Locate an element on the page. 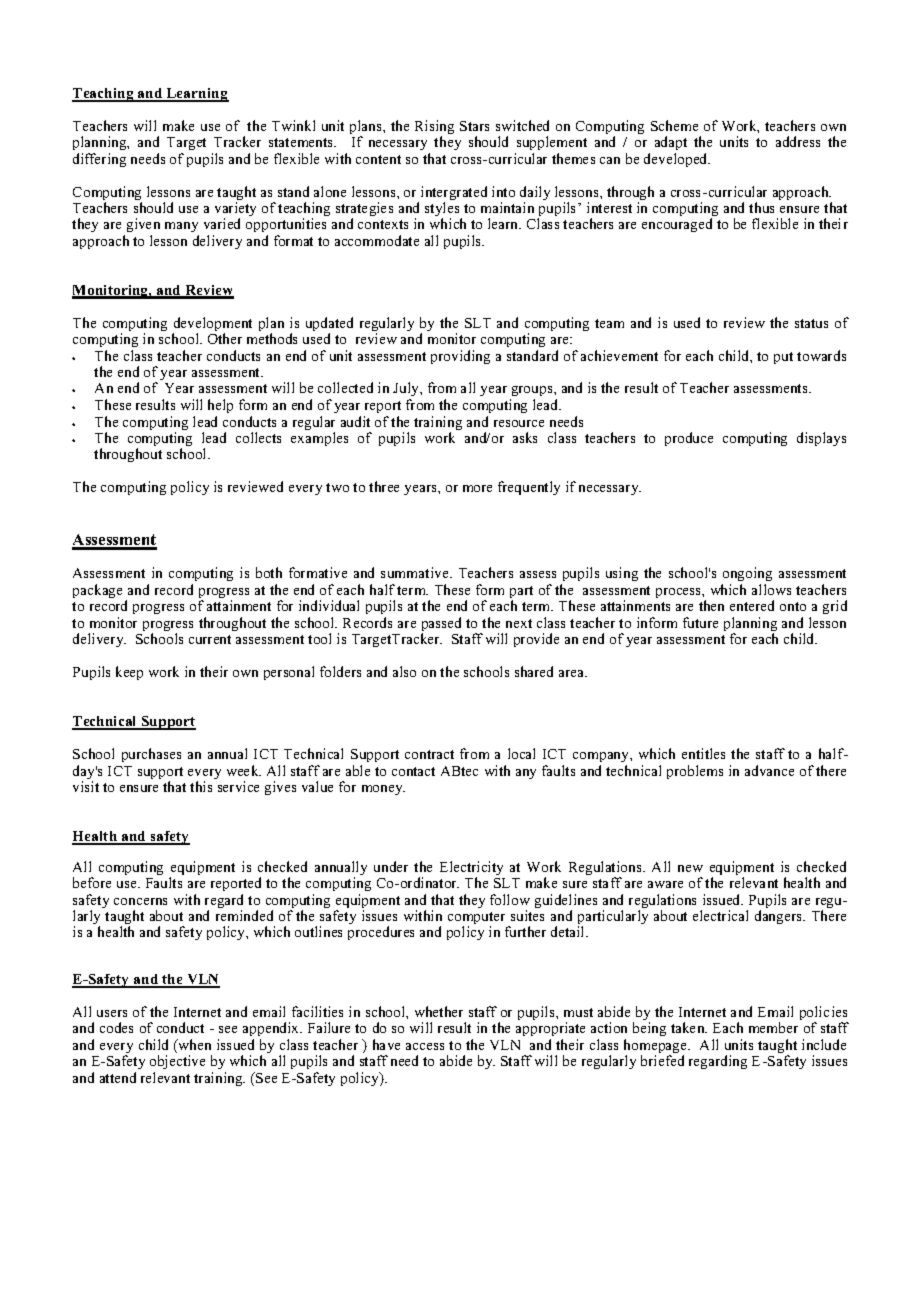 This image has height=1308, width=924. objective is located at coordinates (177, 1064).
